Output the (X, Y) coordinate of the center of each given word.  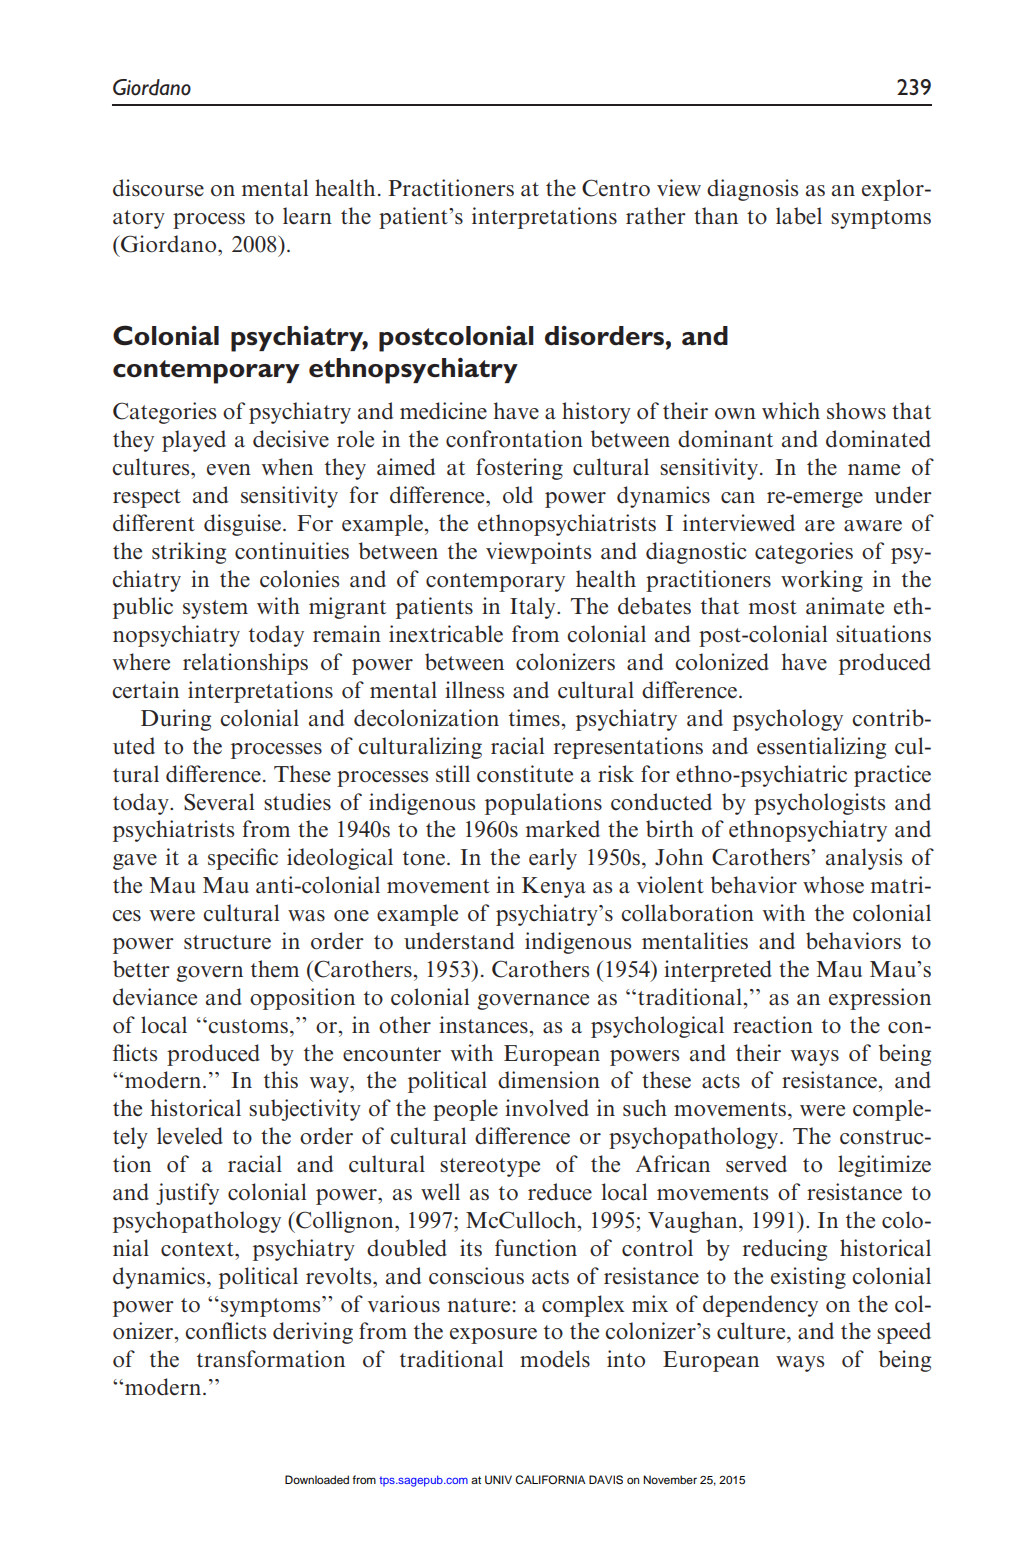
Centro (616, 188)
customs (248, 1026)
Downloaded (317, 1479)
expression (880, 999)
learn (307, 216)
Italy (534, 608)
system (215, 609)
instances (483, 1025)
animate (845, 606)
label (799, 215)
